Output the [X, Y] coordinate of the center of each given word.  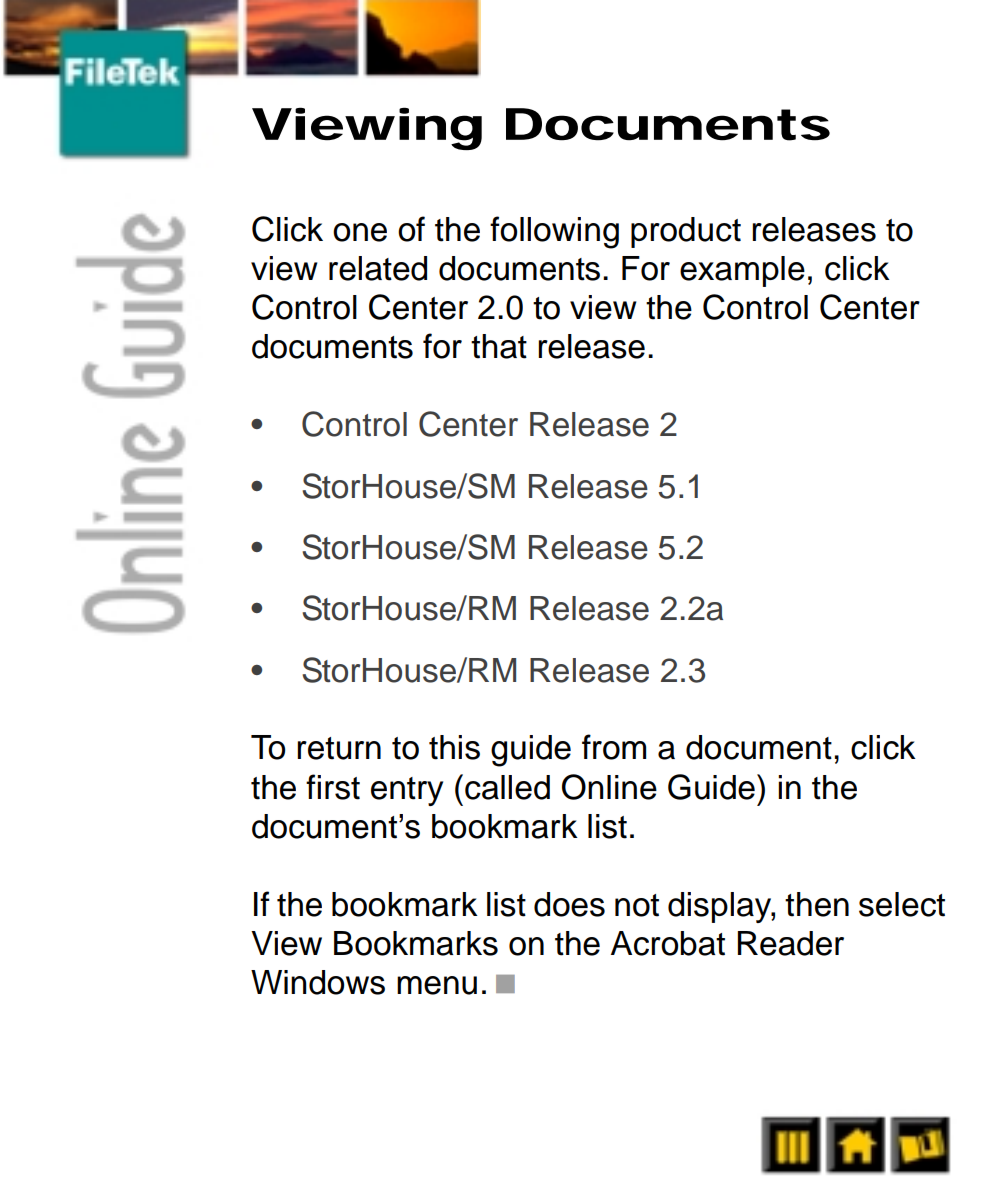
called [507, 787]
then [817, 904]
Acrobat [668, 943]
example [742, 271]
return [339, 748]
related [378, 268]
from [614, 747]
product [686, 232]
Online [609, 787]
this [454, 747]
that [499, 346]
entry [407, 791]
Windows [318, 982]
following [554, 232]
